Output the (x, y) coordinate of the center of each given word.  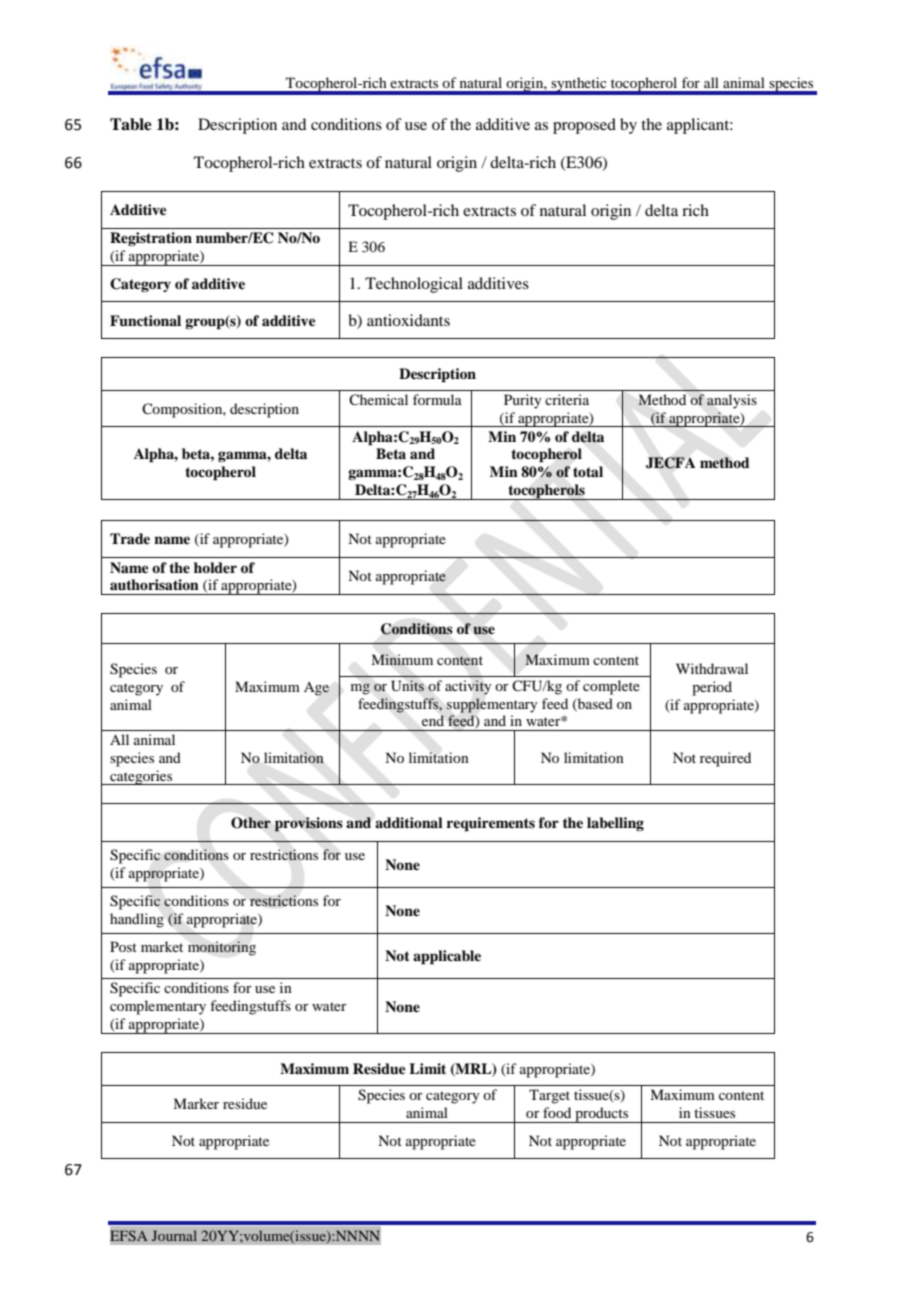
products (602, 1115)
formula (437, 399)
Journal (174, 1235)
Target (549, 1096)
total (588, 471)
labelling (615, 824)
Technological (414, 285)
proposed (584, 126)
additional (409, 822)
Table (131, 124)
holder (215, 567)
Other (251, 823)
